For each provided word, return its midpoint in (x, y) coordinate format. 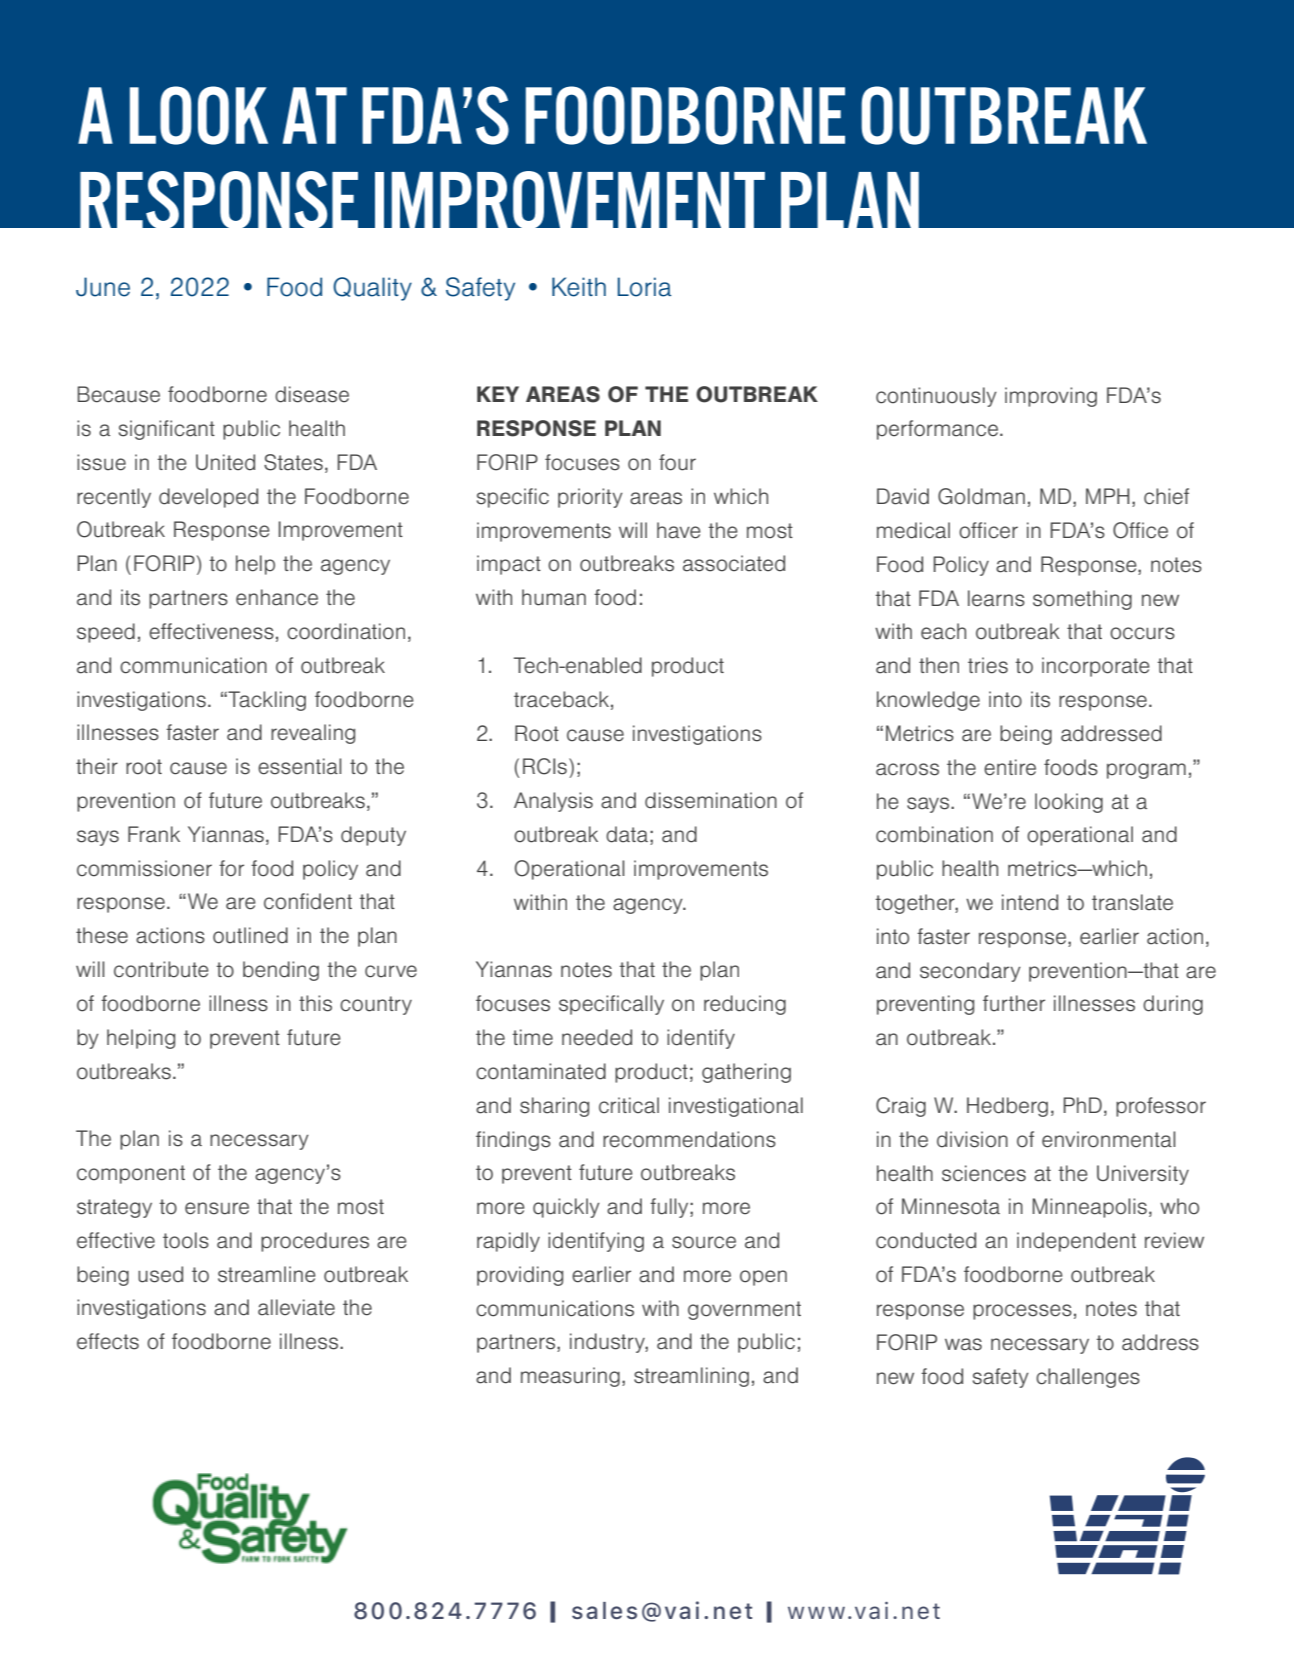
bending (281, 971)
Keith (579, 287)
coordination (346, 631)
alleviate (296, 1307)
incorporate (1096, 667)
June (103, 287)
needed (597, 1037)
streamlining (691, 1377)
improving (1051, 397)
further (1014, 1003)
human (554, 597)
